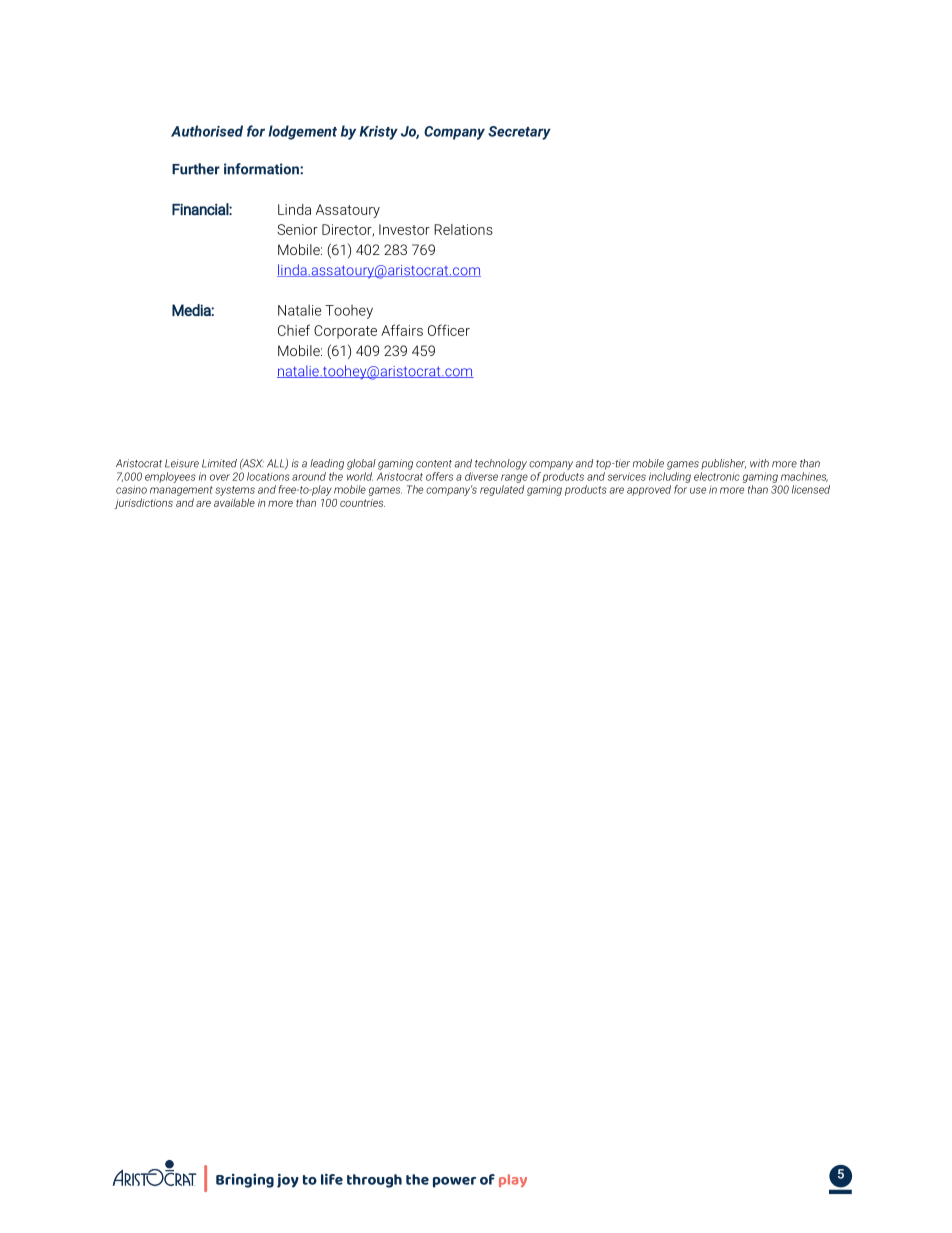 The height and width of the page is (1233, 952). Describe the element at coordinates (454, 1182) in the page. I see `power` at that location.
